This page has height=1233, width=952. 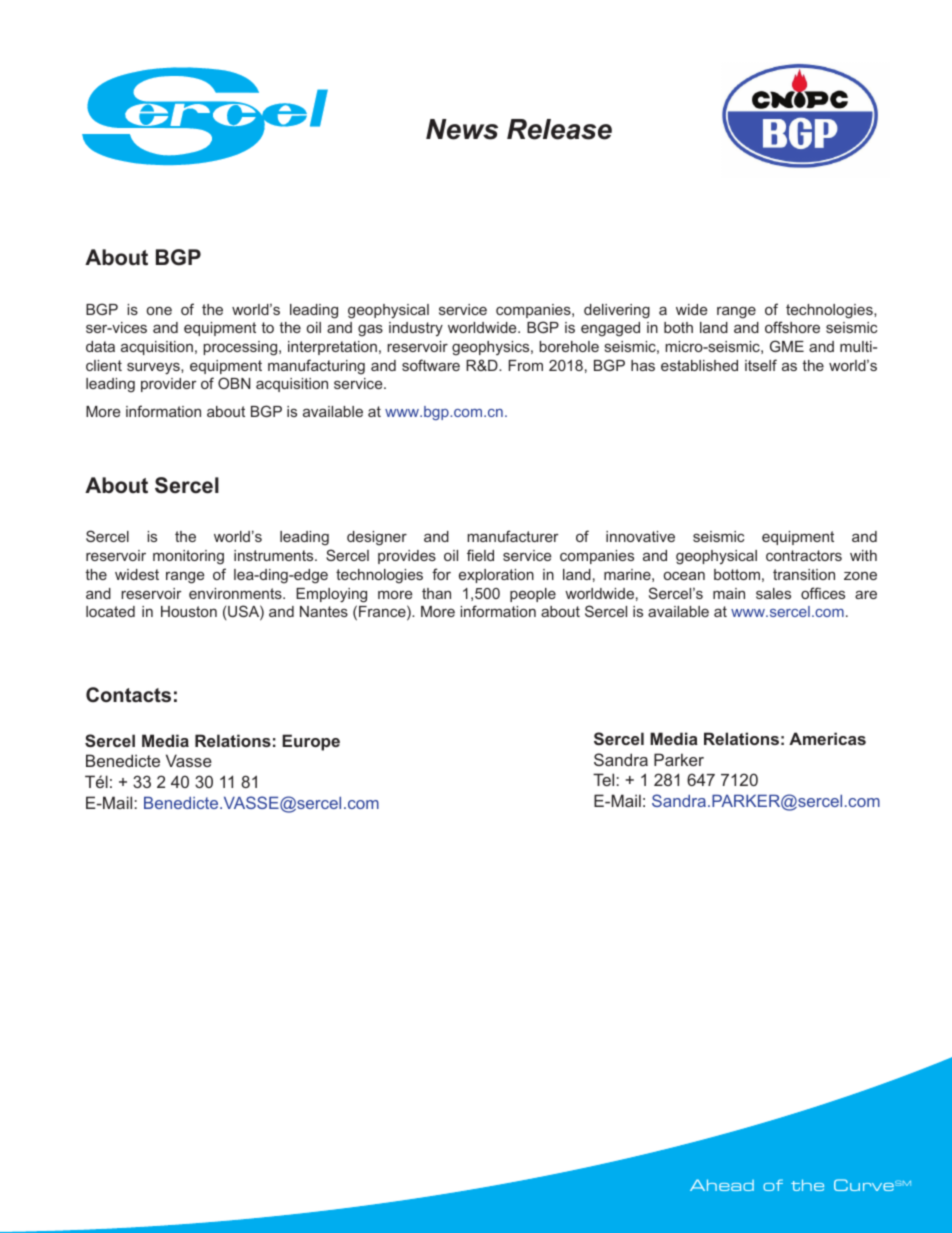 I want to click on than, so click(x=436, y=593).
